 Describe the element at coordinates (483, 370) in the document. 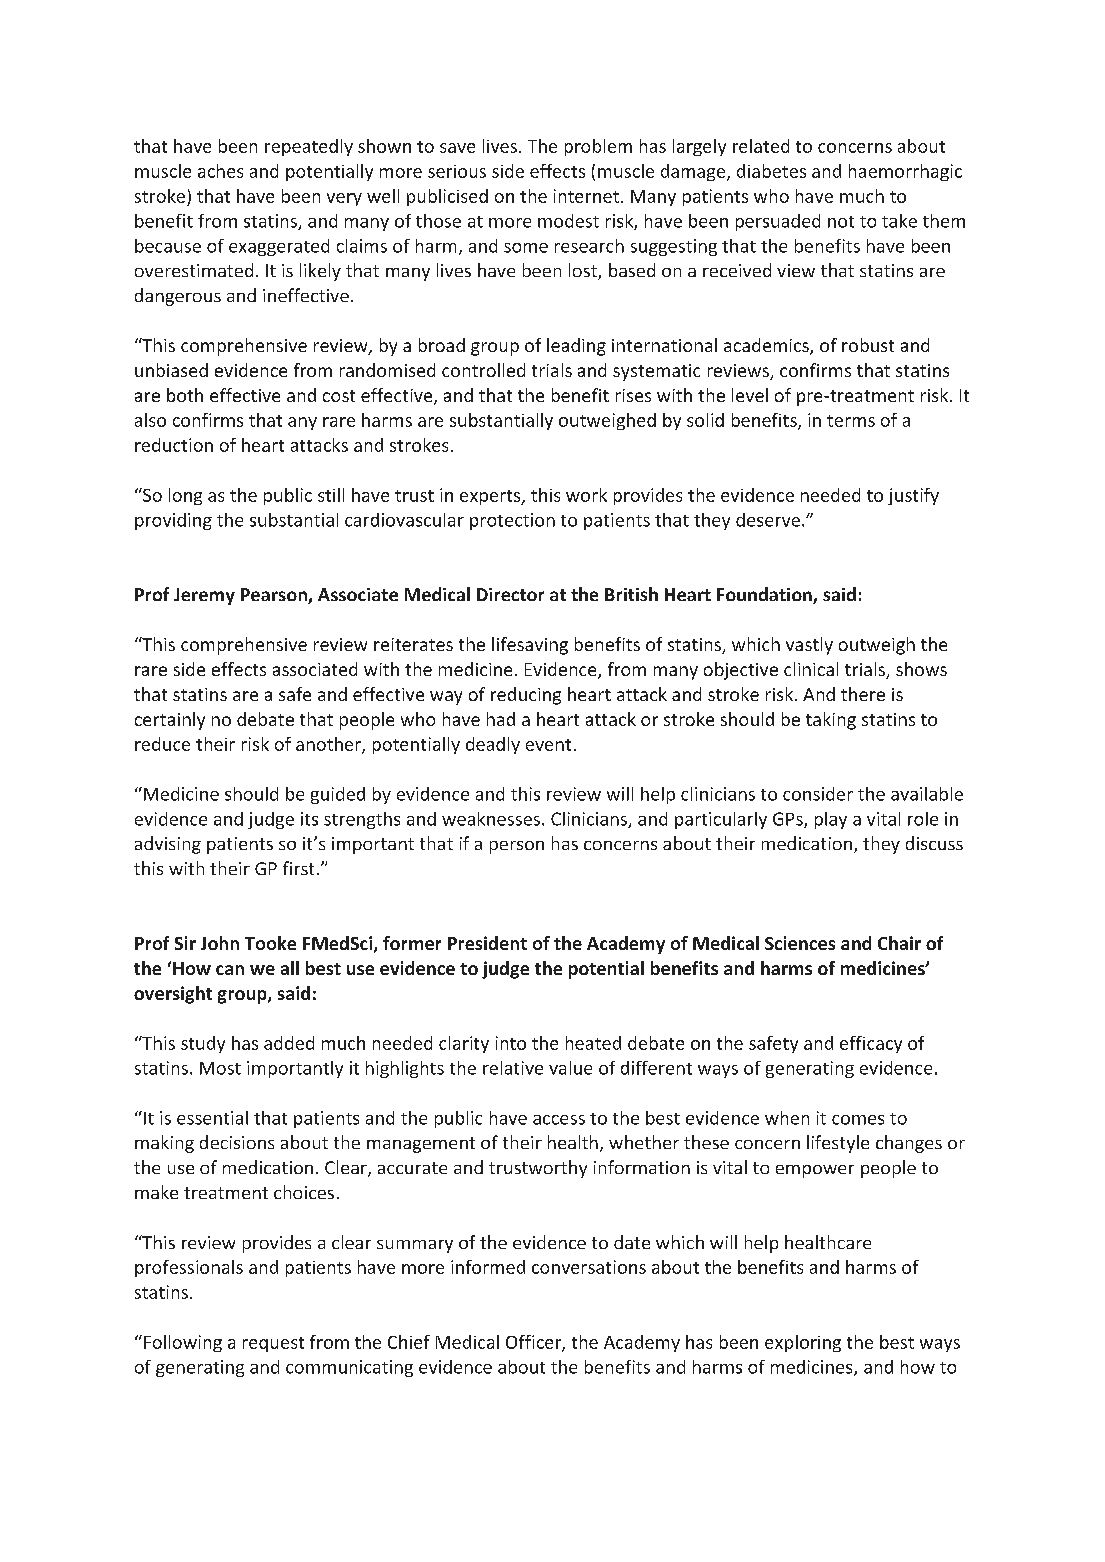

I see `controlled` at that location.
